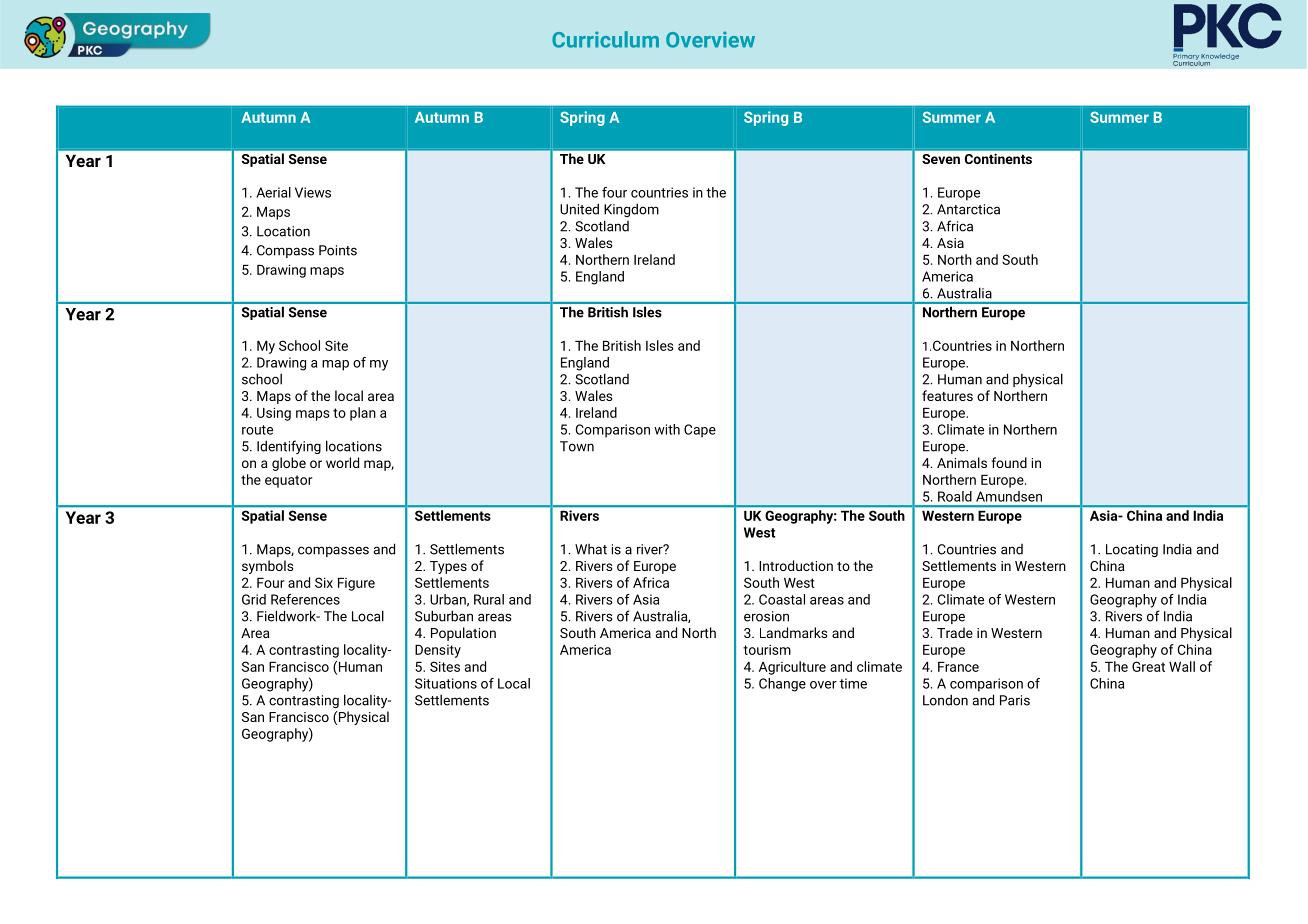 This screenshot has width=1308, height=924. I want to click on world, so click(342, 462).
